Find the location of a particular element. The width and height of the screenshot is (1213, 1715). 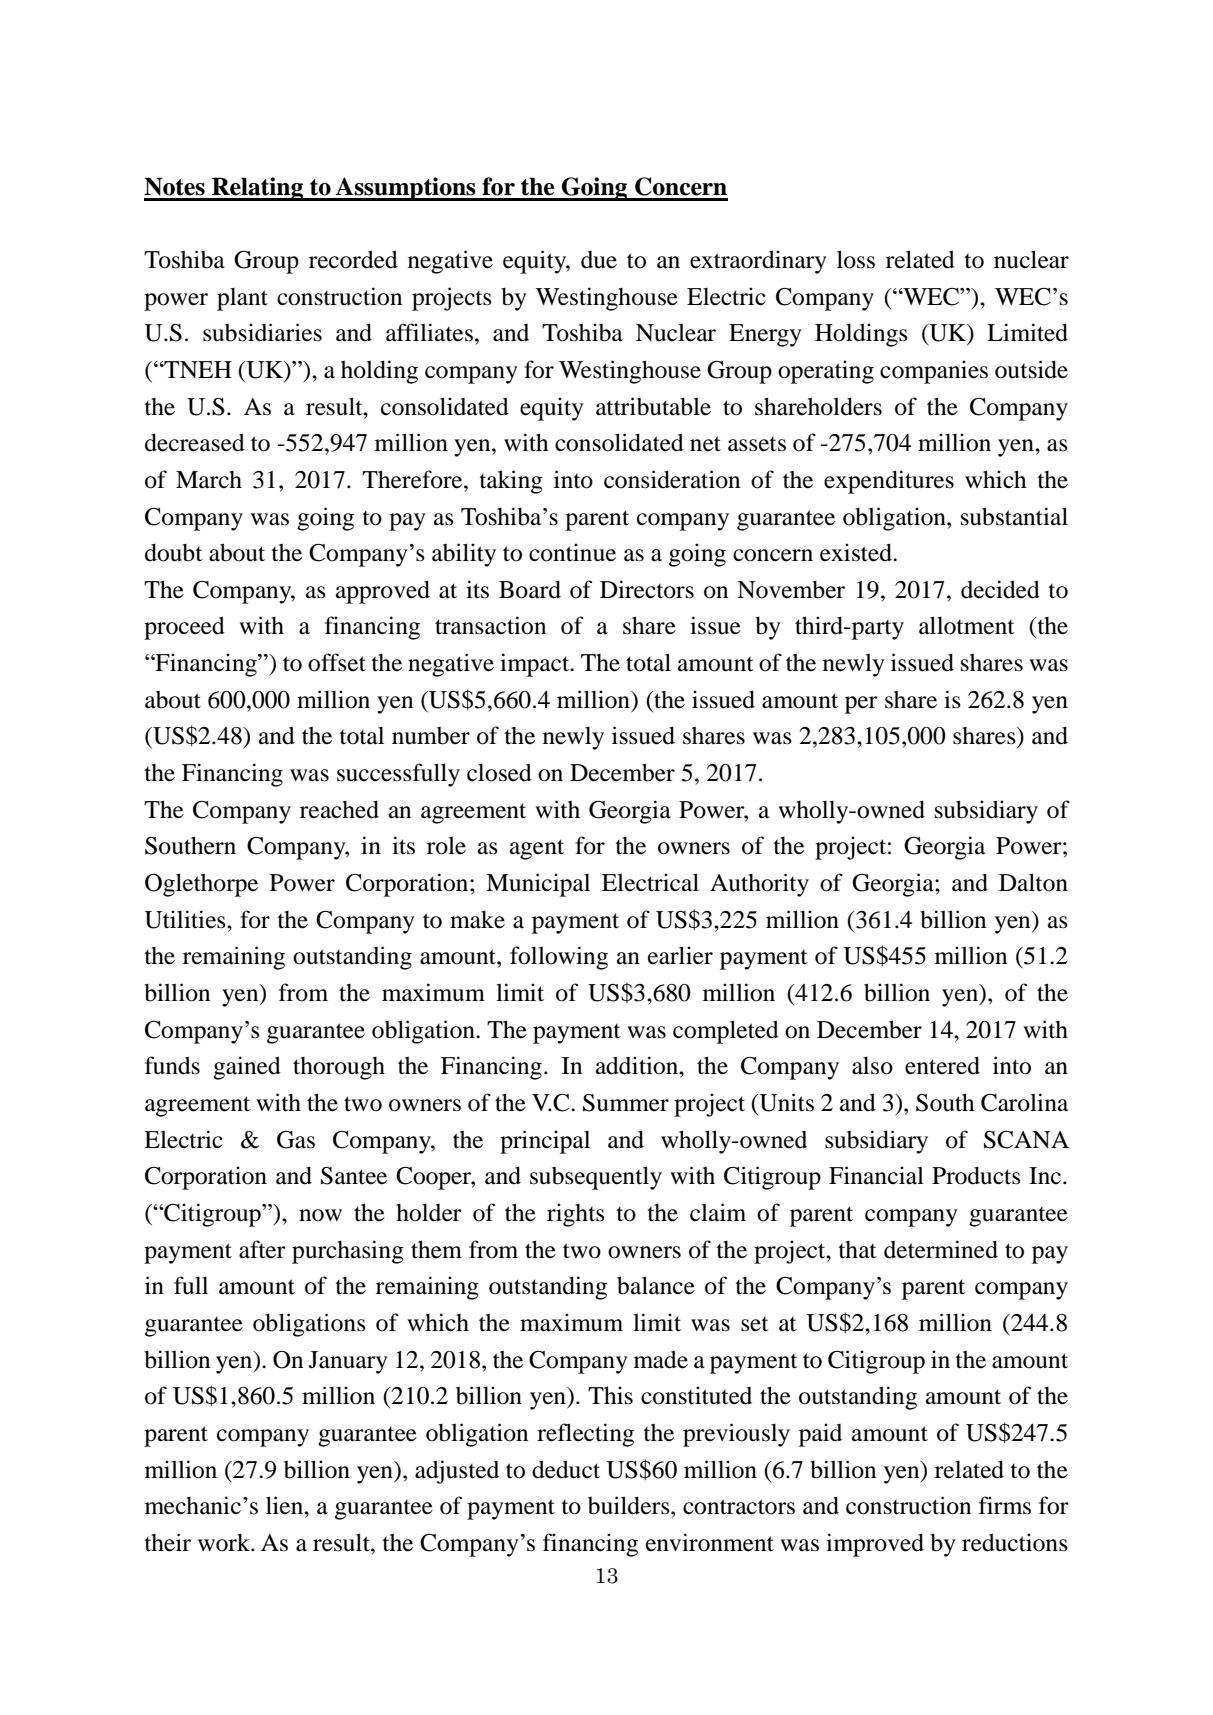

offset is located at coordinates (337, 662).
